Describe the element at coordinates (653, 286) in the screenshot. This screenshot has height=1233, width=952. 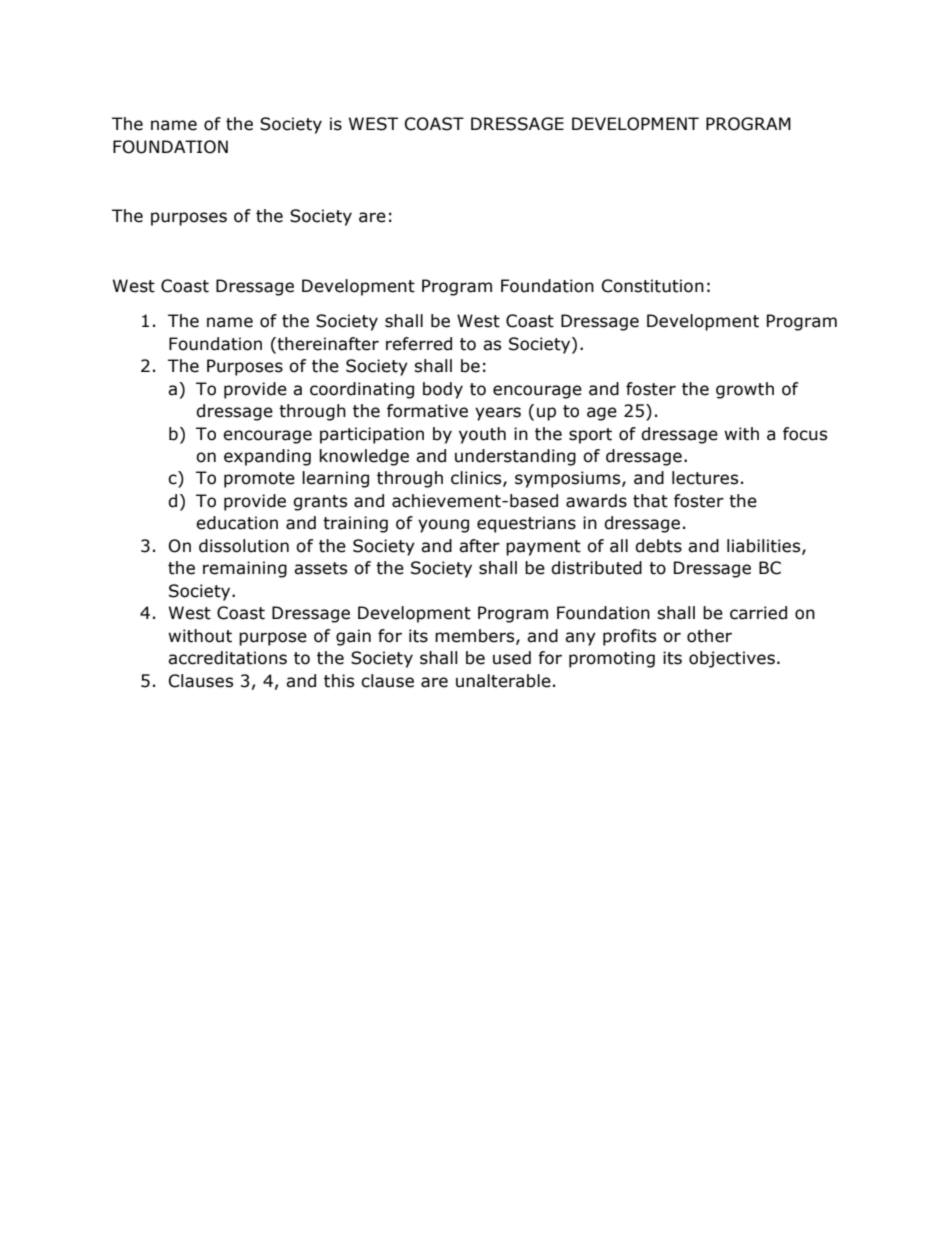
I see `Constitution` at that location.
